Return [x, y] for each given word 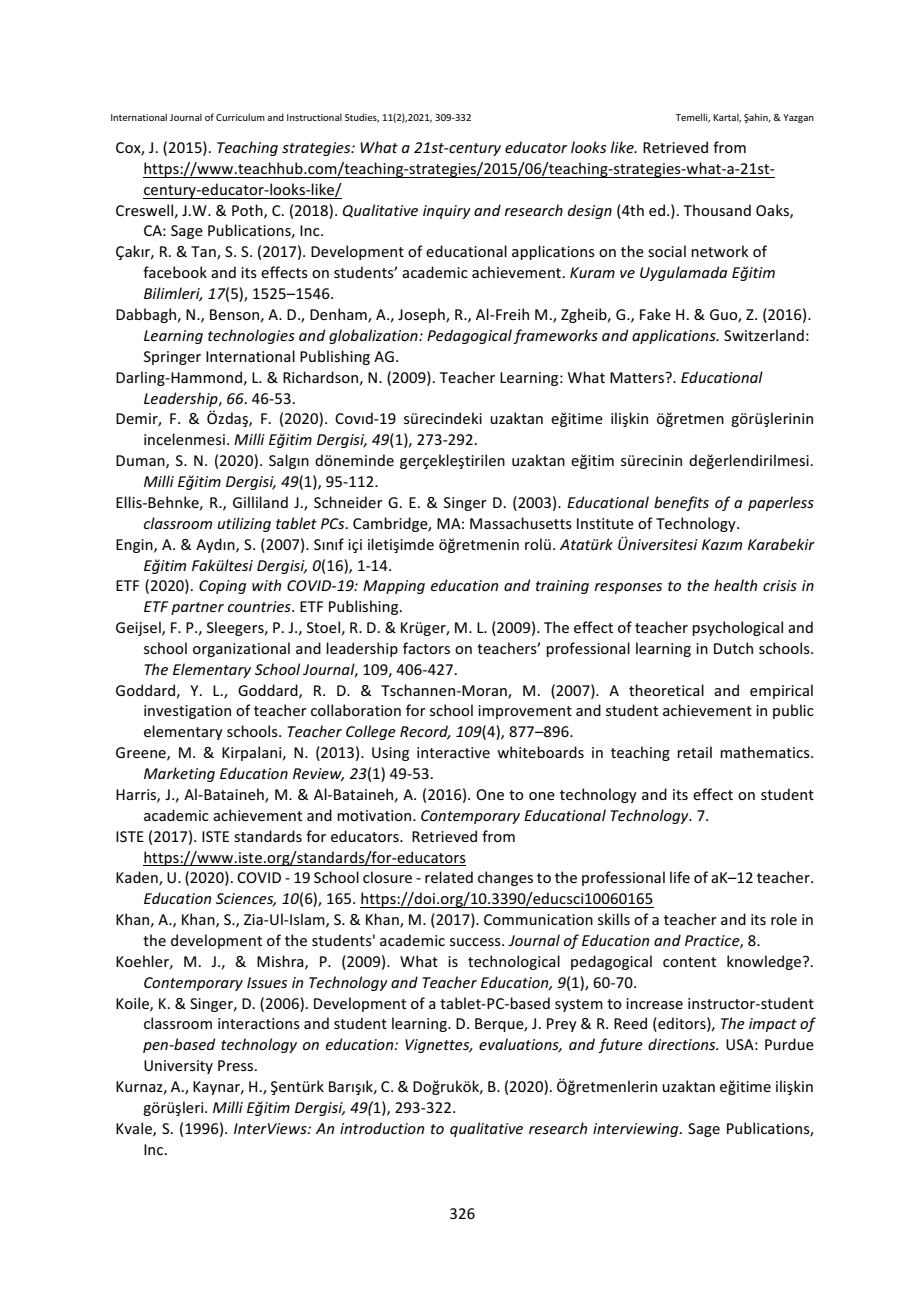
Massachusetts [521, 523]
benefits [681, 503]
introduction [382, 1128]
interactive [453, 752]
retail [694, 752]
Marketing [179, 774]
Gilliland [260, 502]
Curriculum [240, 117]
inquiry [447, 212]
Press [237, 1065]
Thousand [717, 210]
